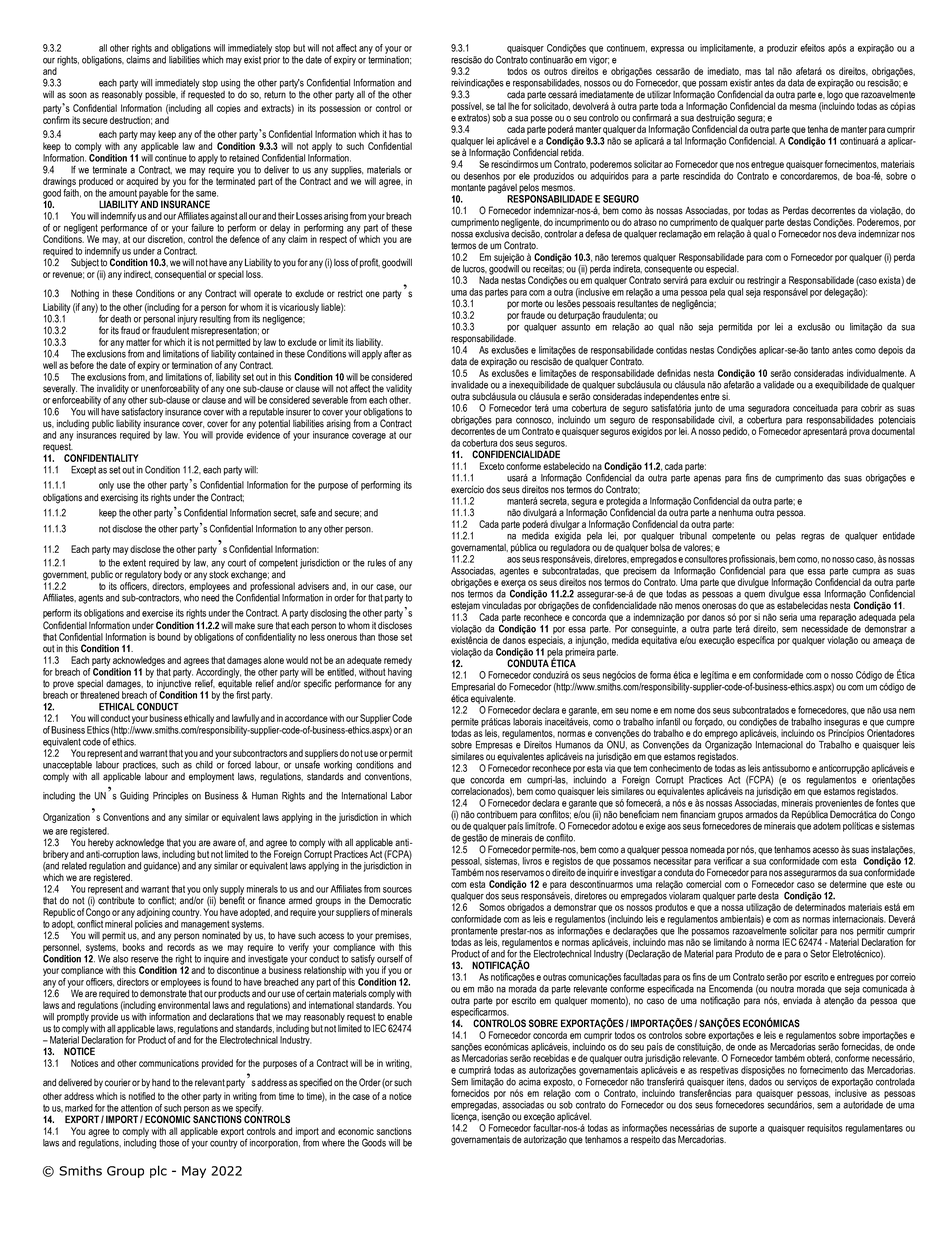 This screenshot has height=1233, width=952. Describe the element at coordinates (136, 1108) in the screenshot. I see `attention` at that location.
